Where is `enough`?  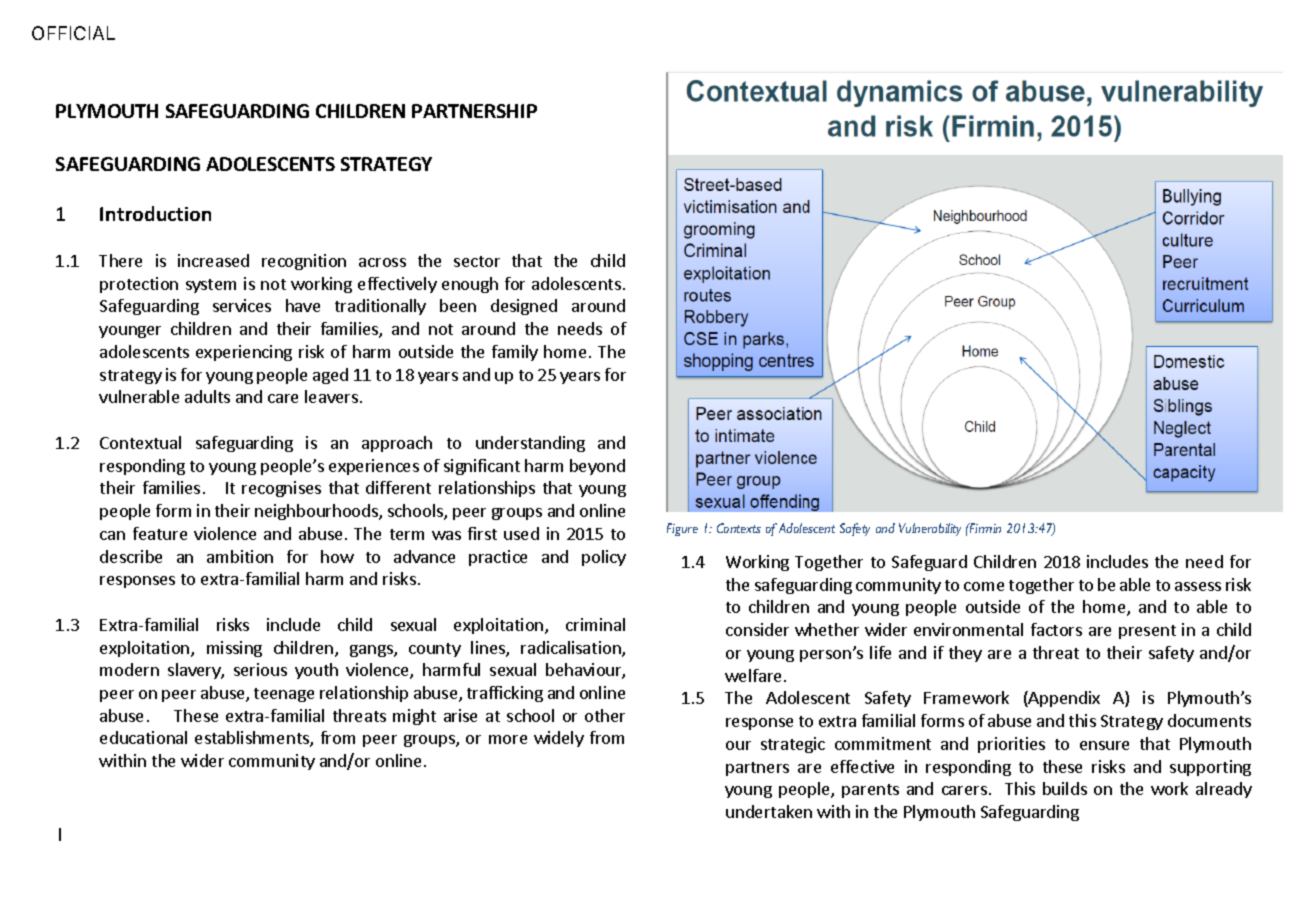
enough is located at coordinates (470, 285).
